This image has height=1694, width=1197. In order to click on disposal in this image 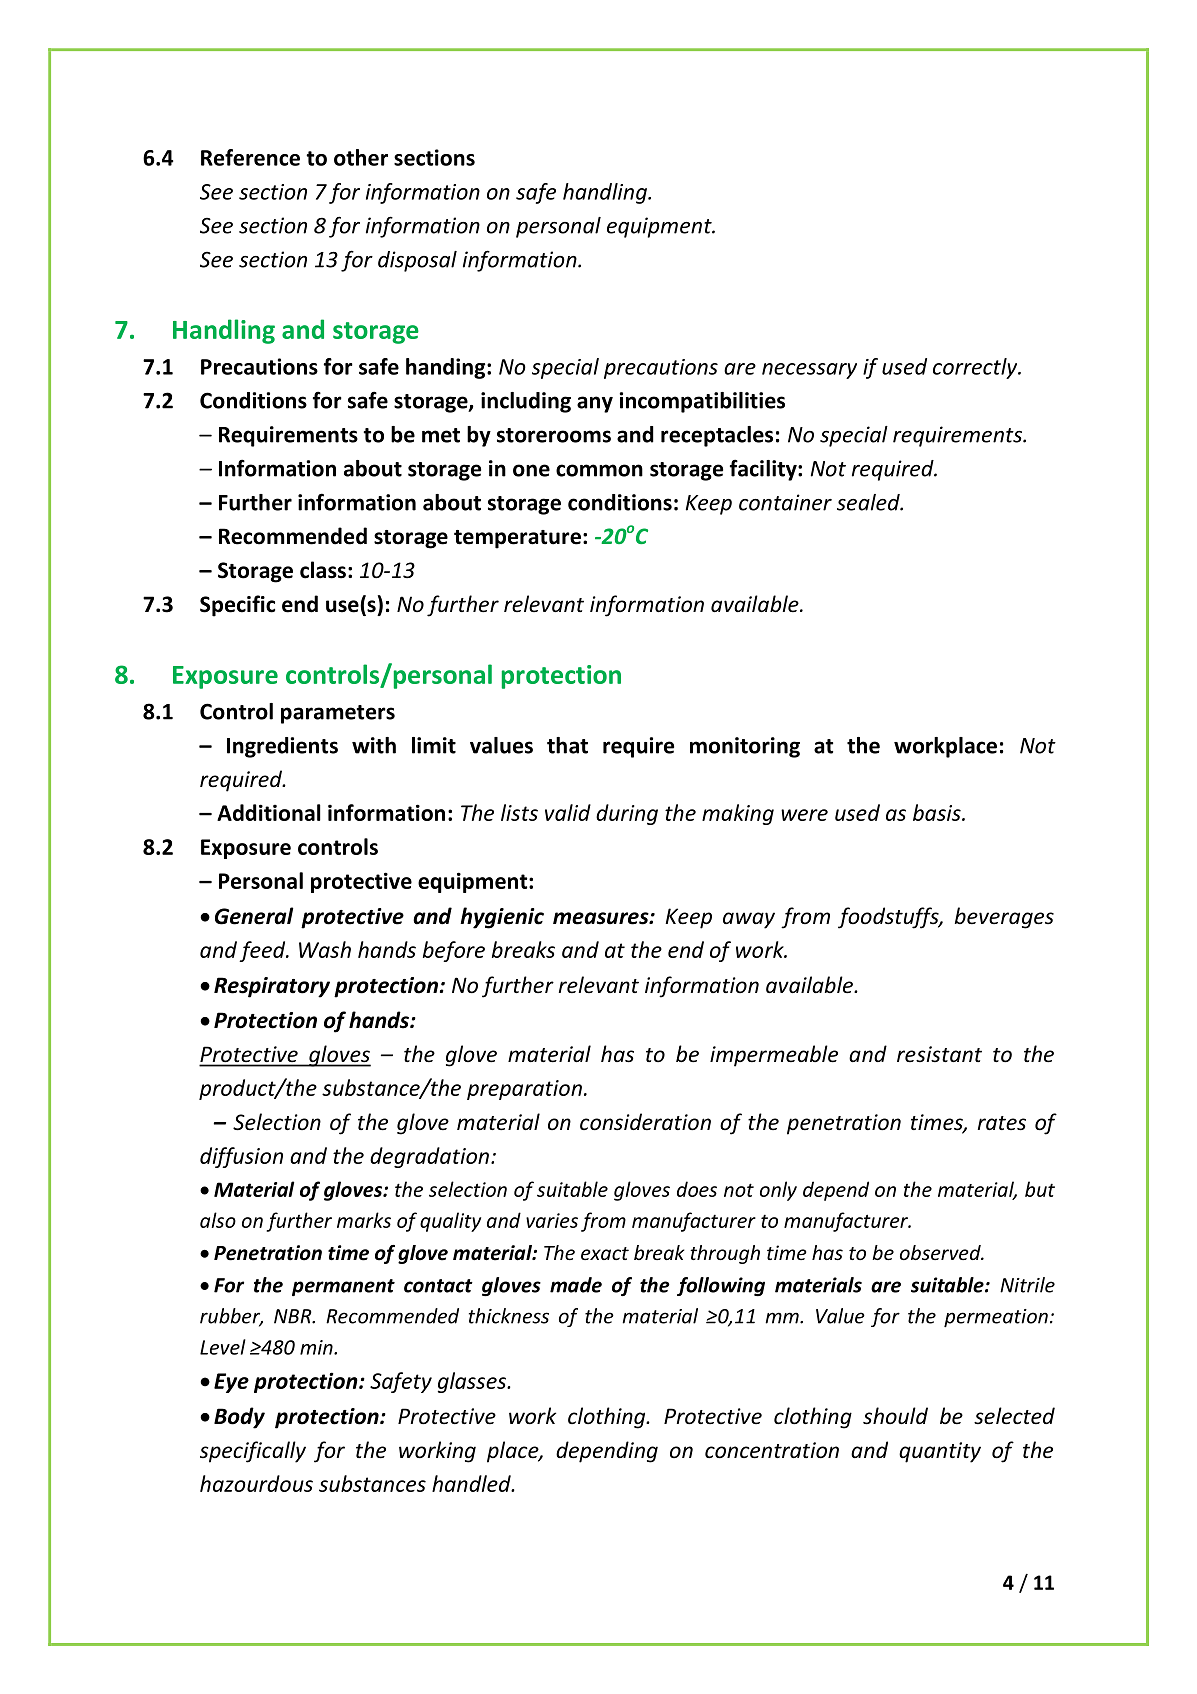, I will do `click(417, 261)`.
